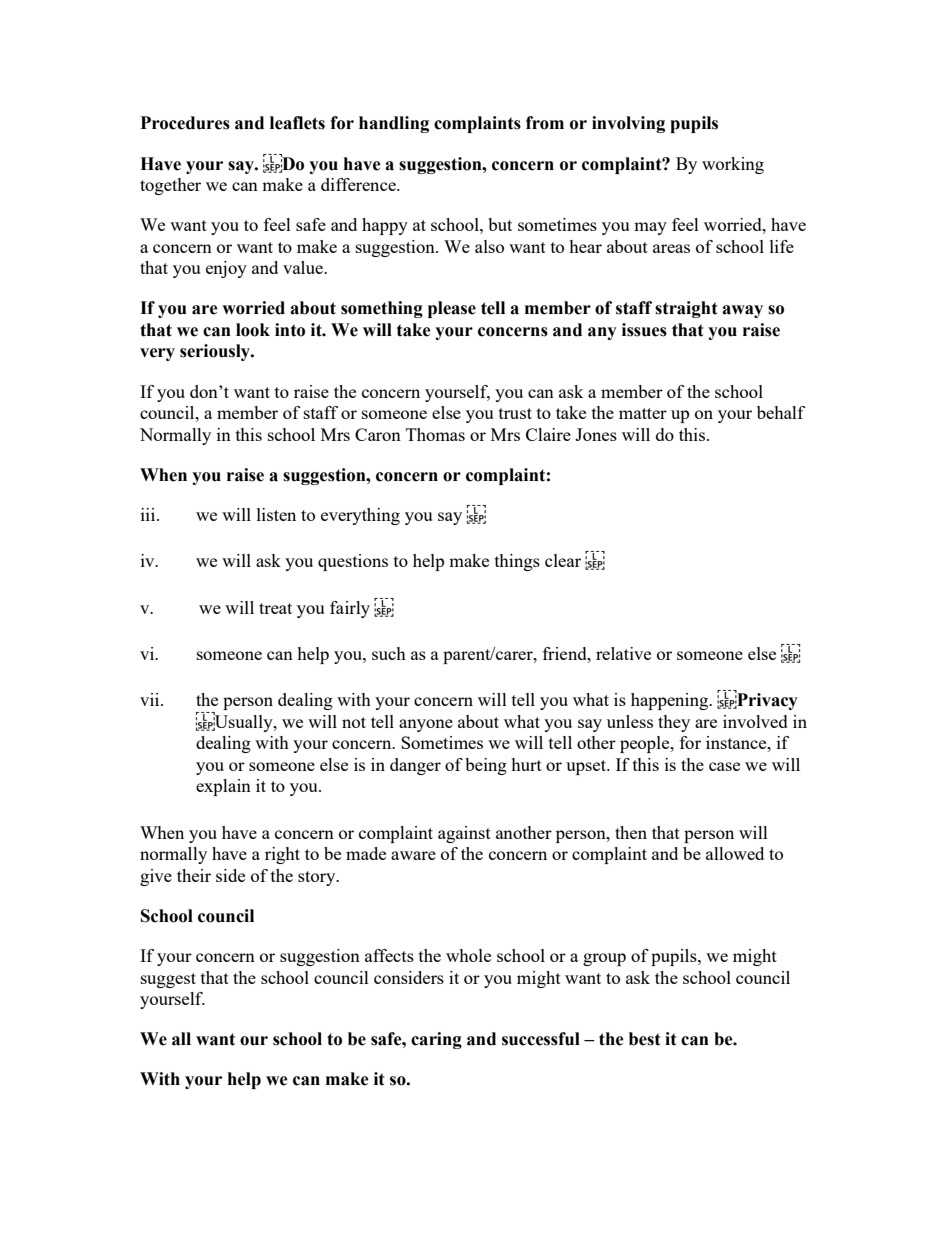 The width and height of the screenshot is (952, 1233). What do you see at coordinates (185, 123) in the screenshot?
I see `Procedures` at bounding box center [185, 123].
